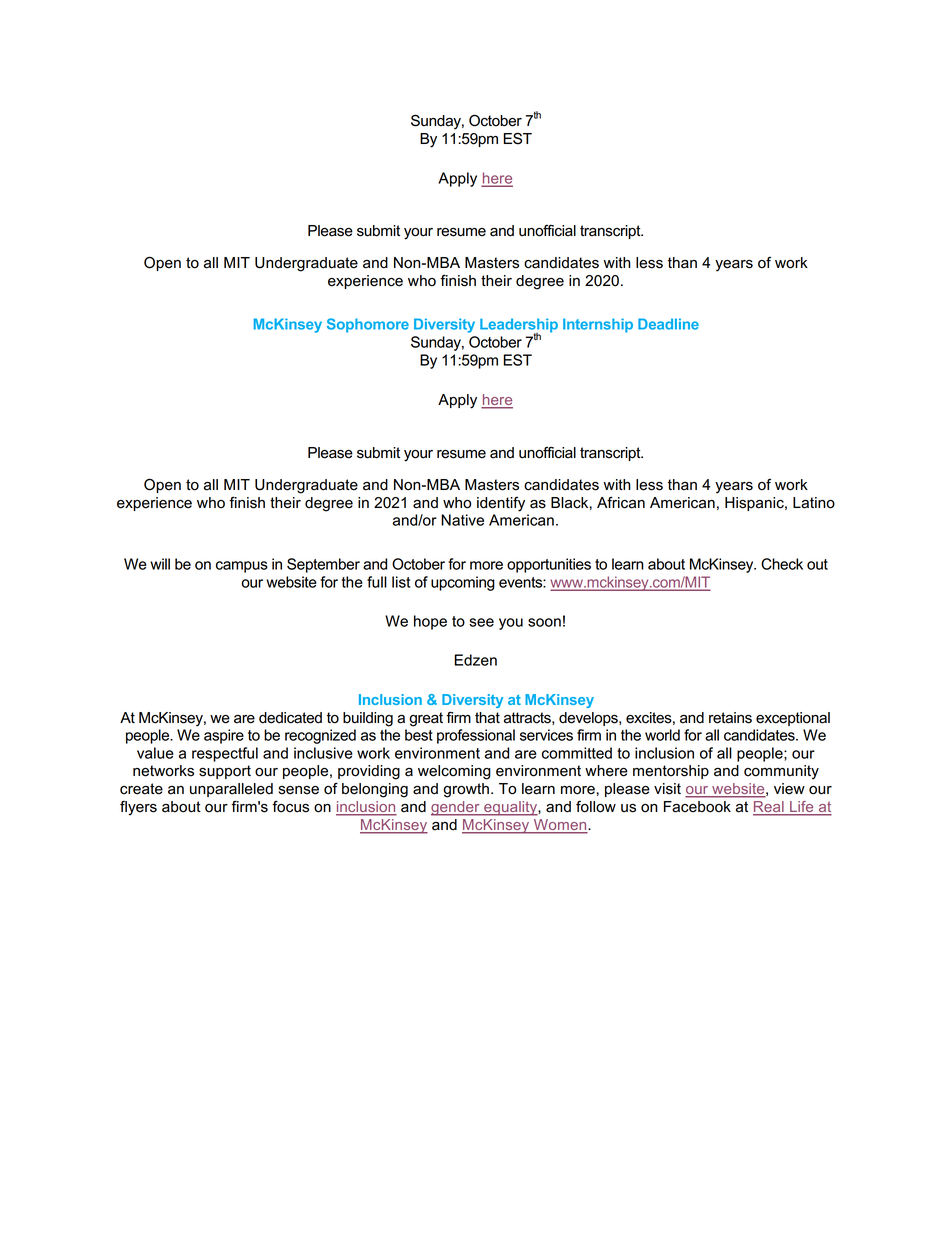 The width and height of the page is (952, 1233). I want to click on upcoming, so click(463, 583).
